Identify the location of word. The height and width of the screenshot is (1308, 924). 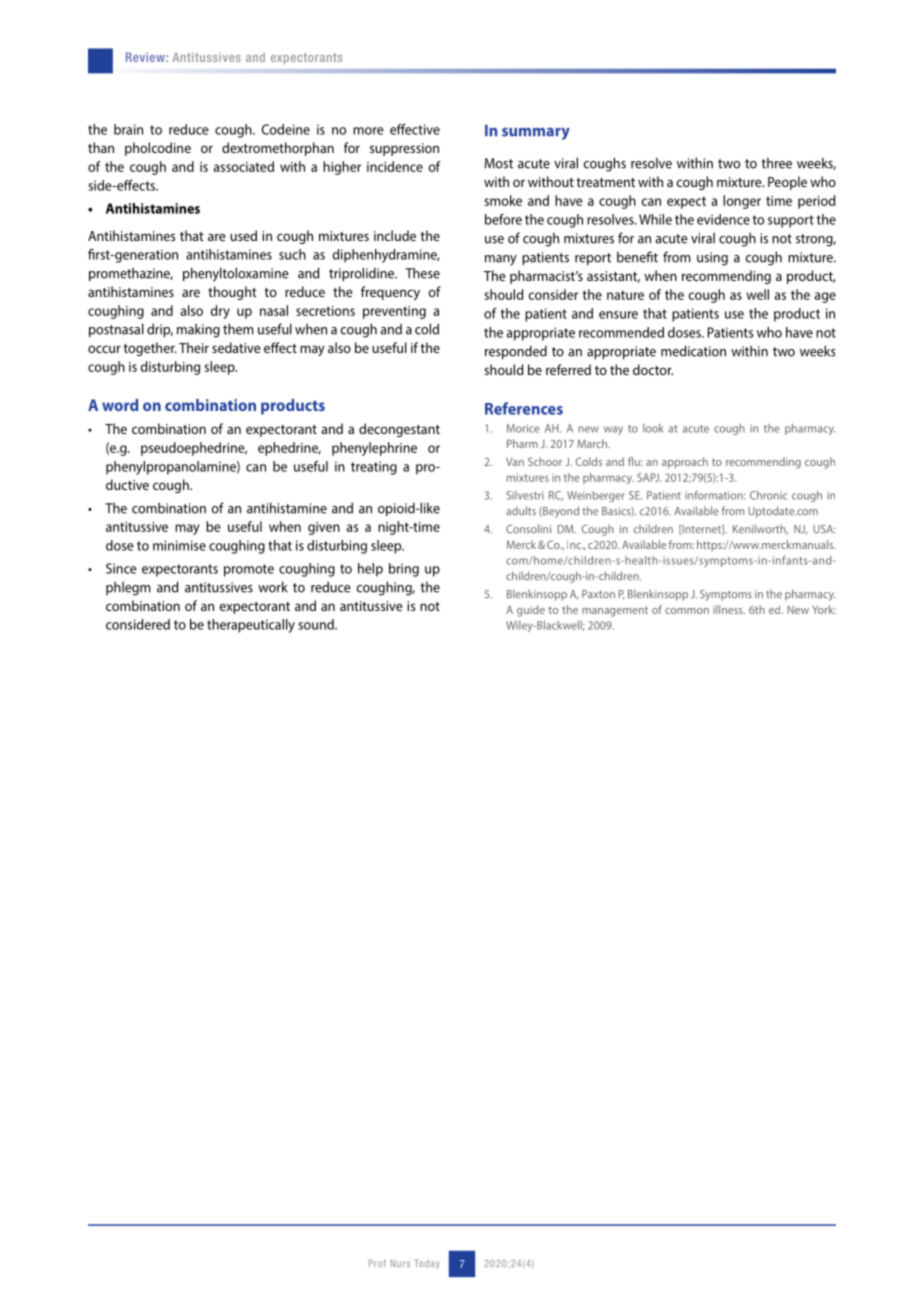
(120, 405).
